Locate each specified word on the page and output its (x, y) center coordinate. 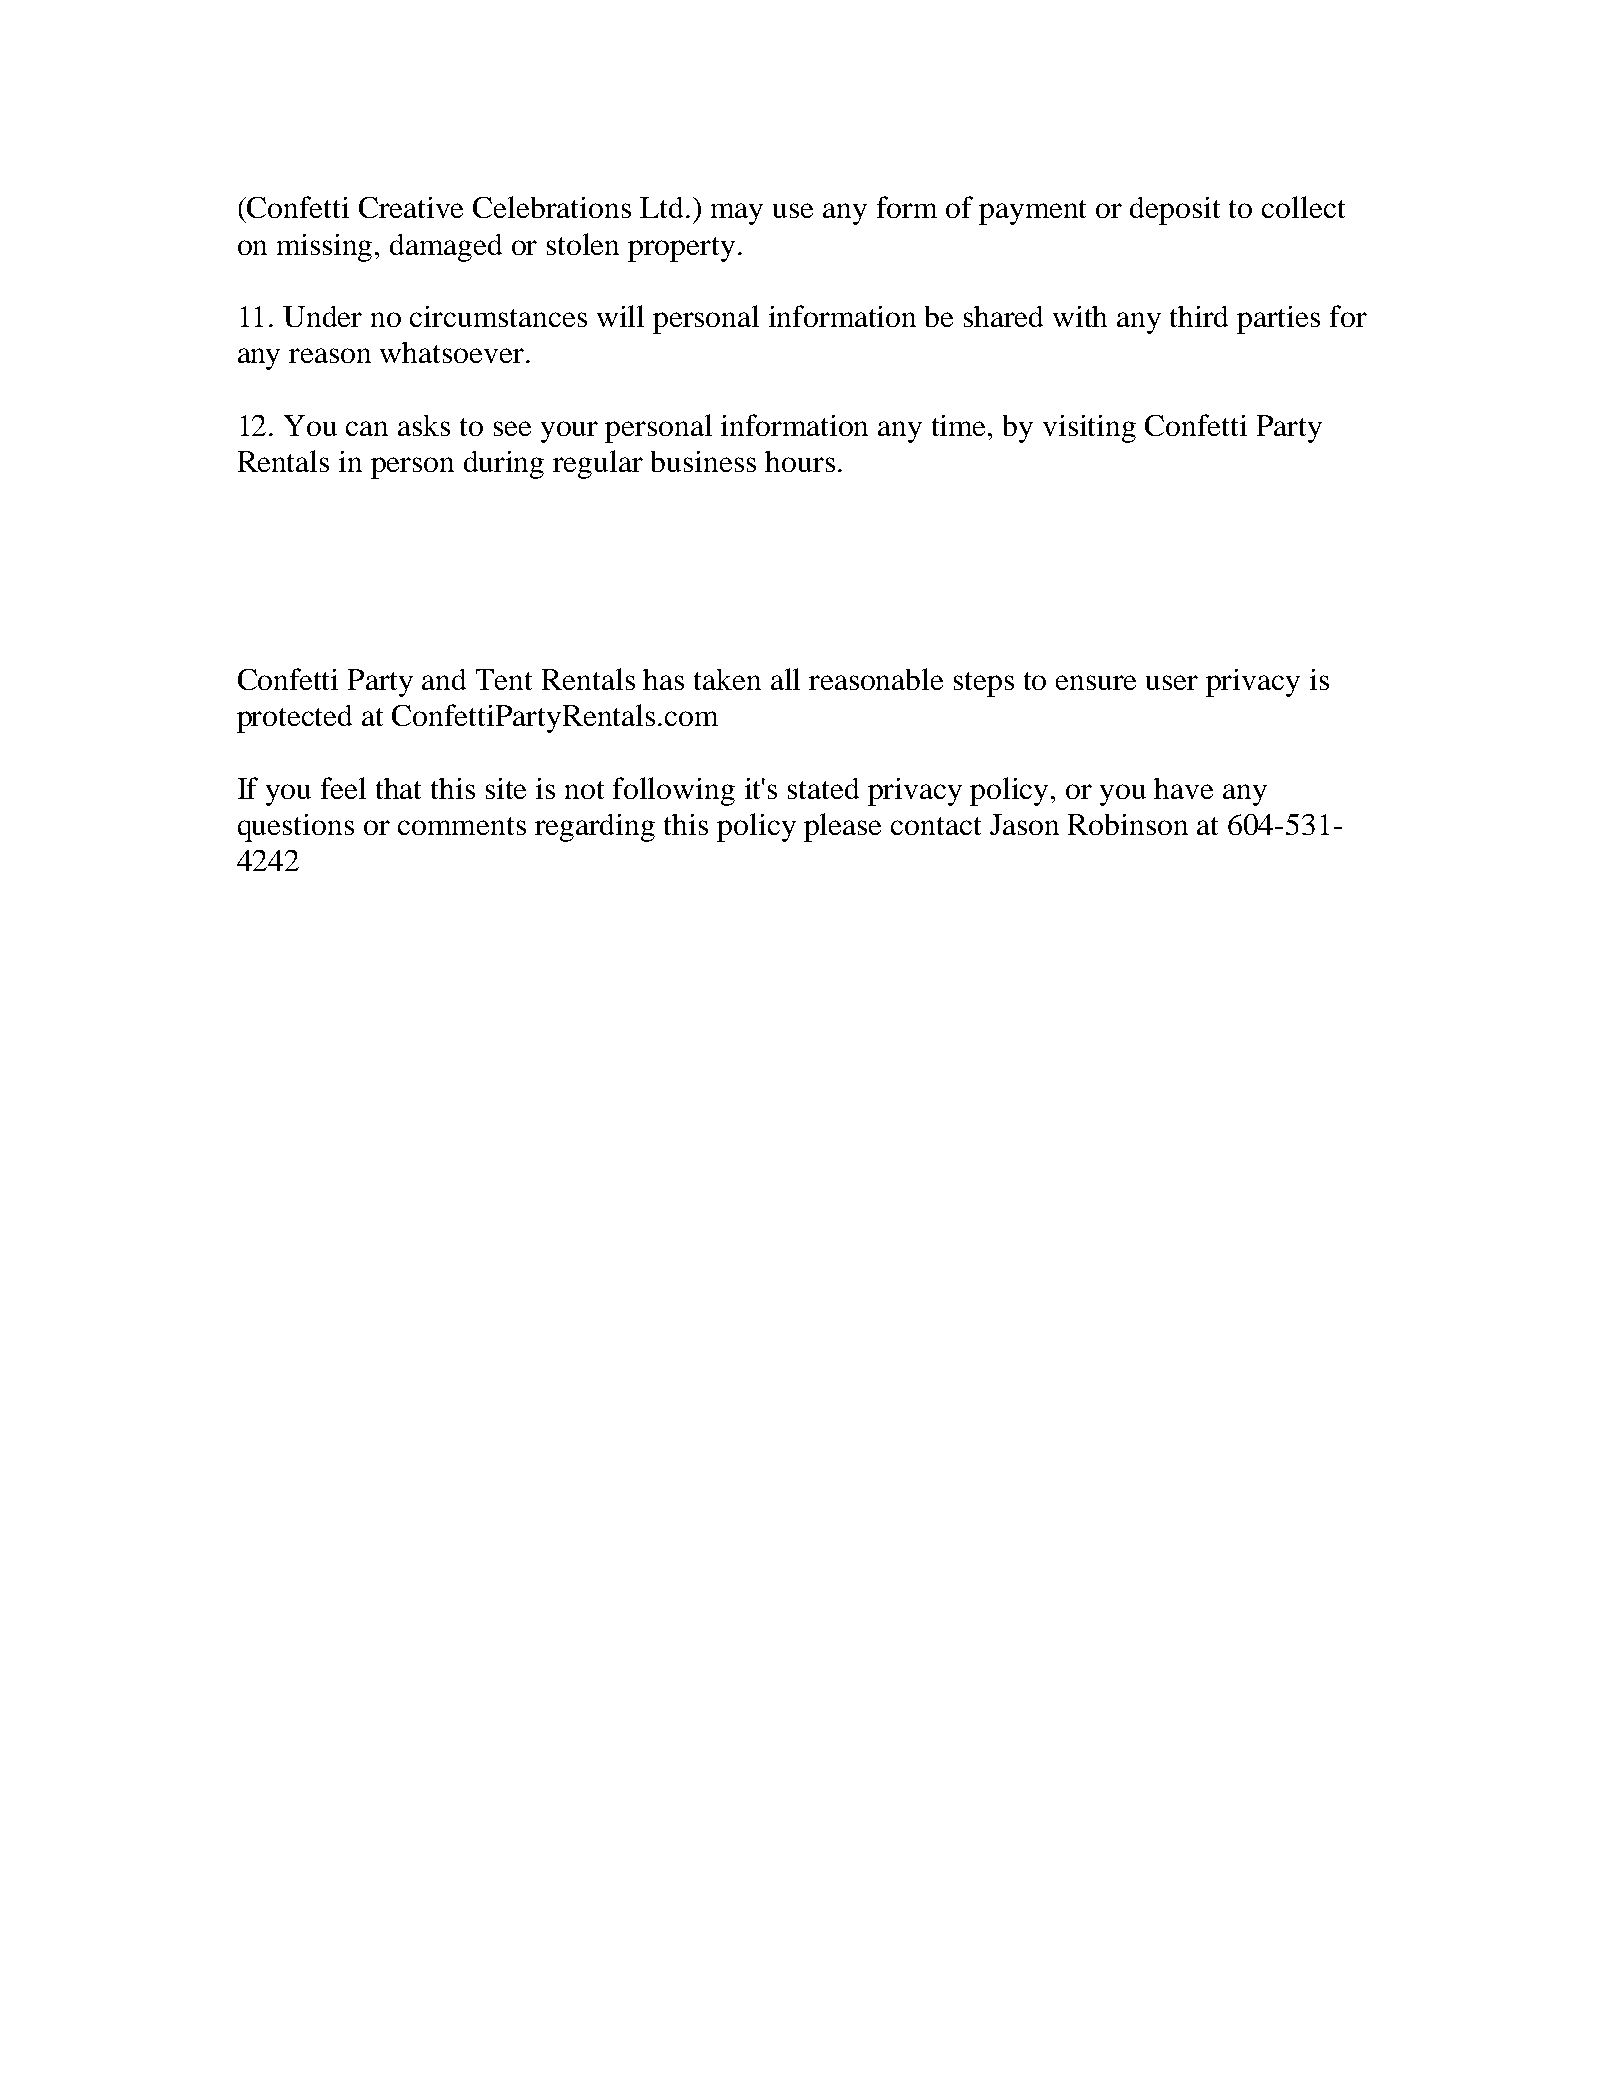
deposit (1175, 211)
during (504, 465)
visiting (1089, 429)
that (398, 788)
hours (800, 461)
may (737, 214)
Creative (411, 207)
